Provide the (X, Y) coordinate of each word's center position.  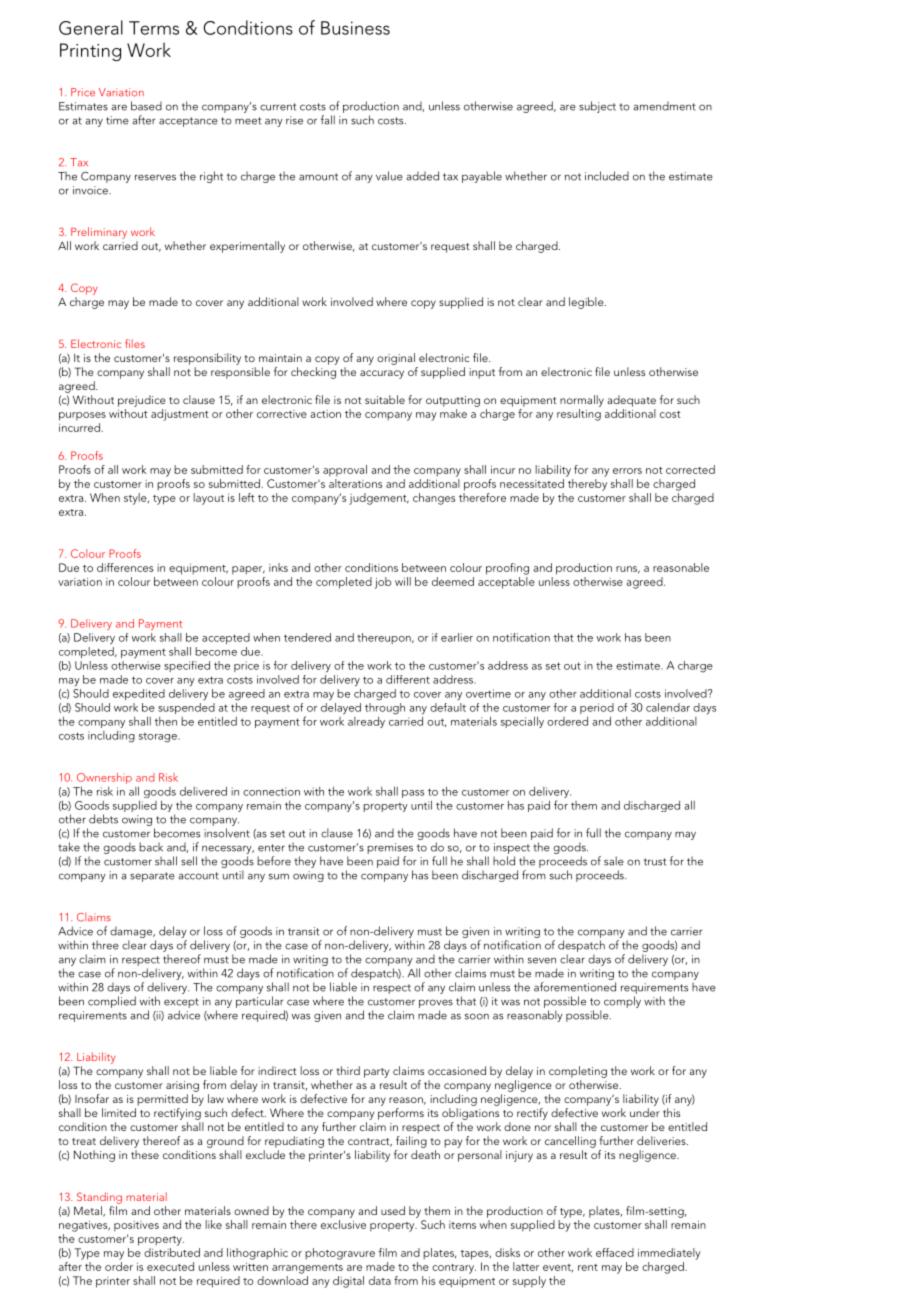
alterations (355, 483)
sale (614, 861)
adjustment (180, 415)
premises (390, 848)
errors (627, 471)
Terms (154, 28)
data (380, 1280)
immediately (669, 1254)
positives (136, 1226)
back (151, 847)
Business (355, 28)
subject (597, 107)
